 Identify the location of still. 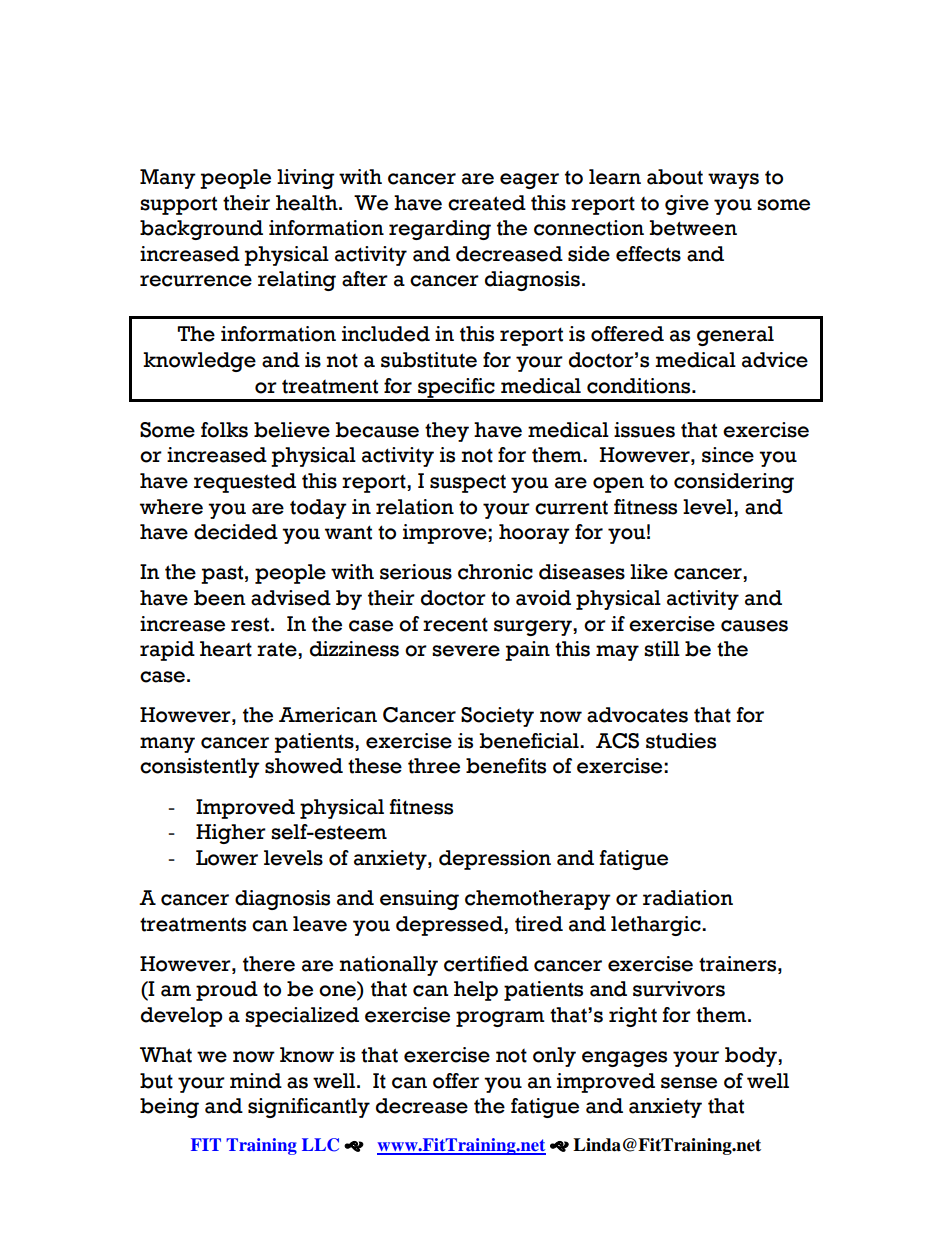
(662, 649).
